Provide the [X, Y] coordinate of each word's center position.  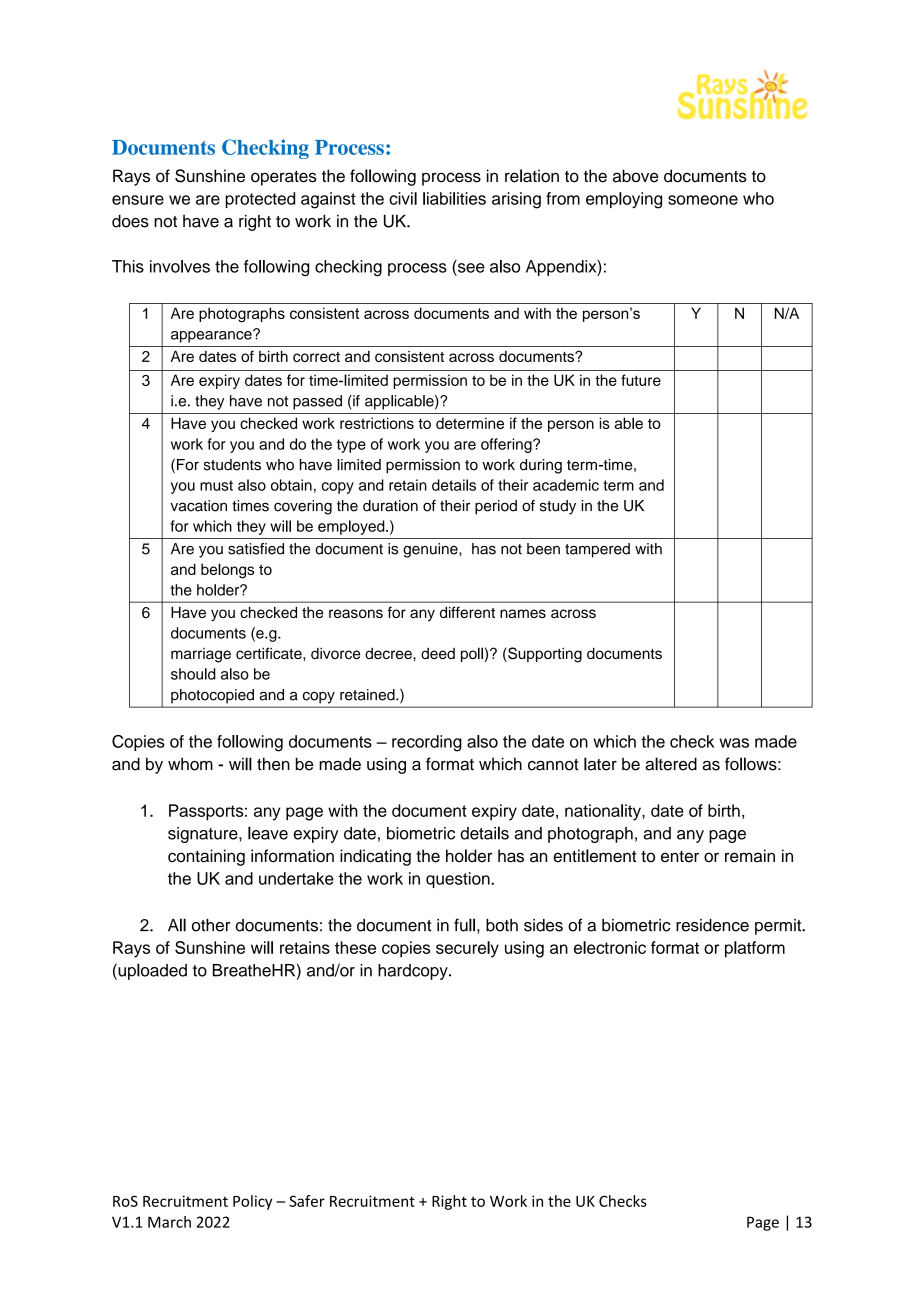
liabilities [454, 198]
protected [260, 200]
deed [438, 653]
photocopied [212, 696]
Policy [252, 1202]
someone [703, 200]
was [734, 743]
